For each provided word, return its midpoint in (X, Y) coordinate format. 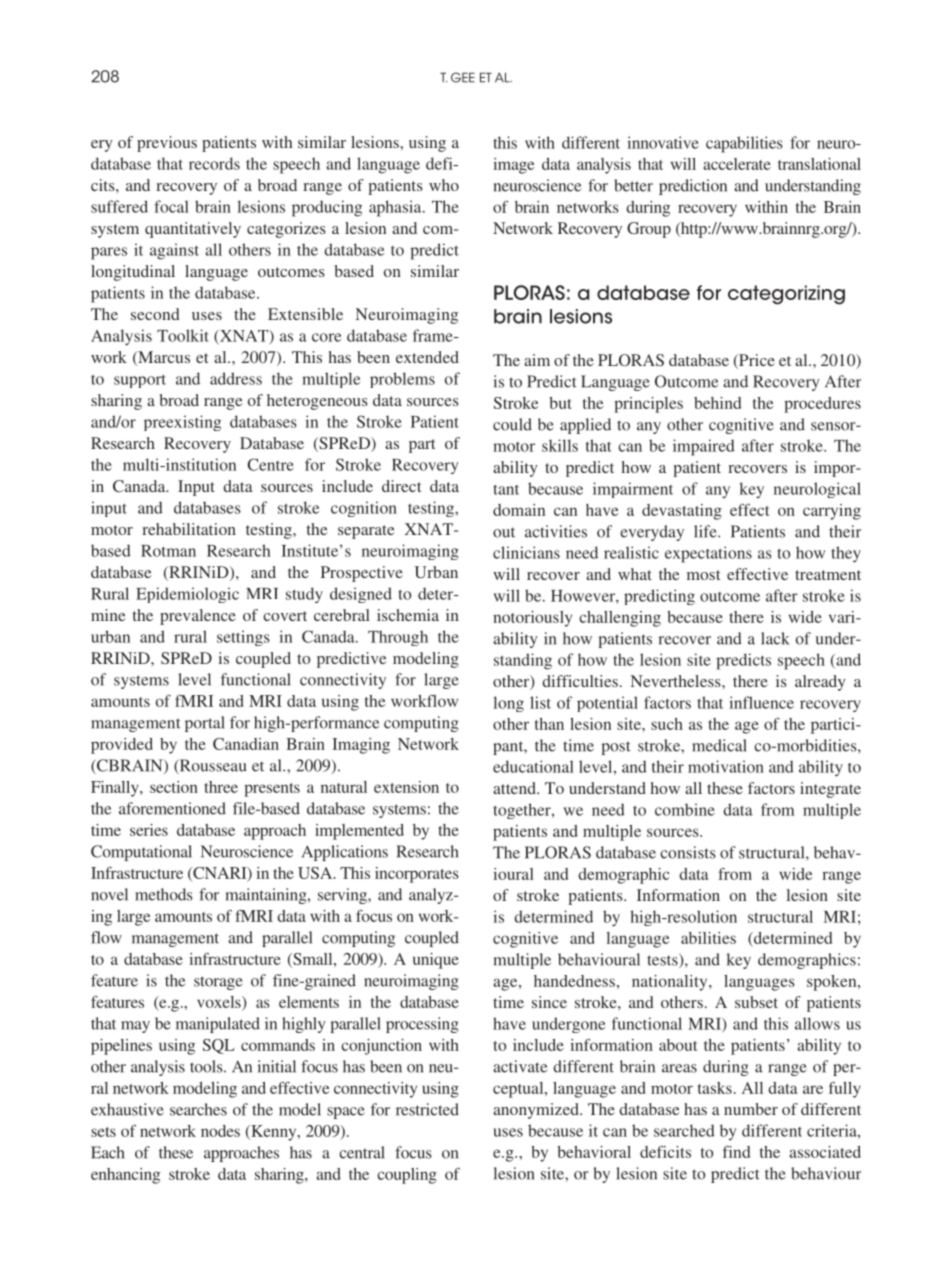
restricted (427, 1109)
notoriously (532, 619)
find (736, 1152)
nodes (220, 1131)
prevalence (198, 617)
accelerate (737, 164)
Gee (463, 77)
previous (167, 144)
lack (775, 638)
